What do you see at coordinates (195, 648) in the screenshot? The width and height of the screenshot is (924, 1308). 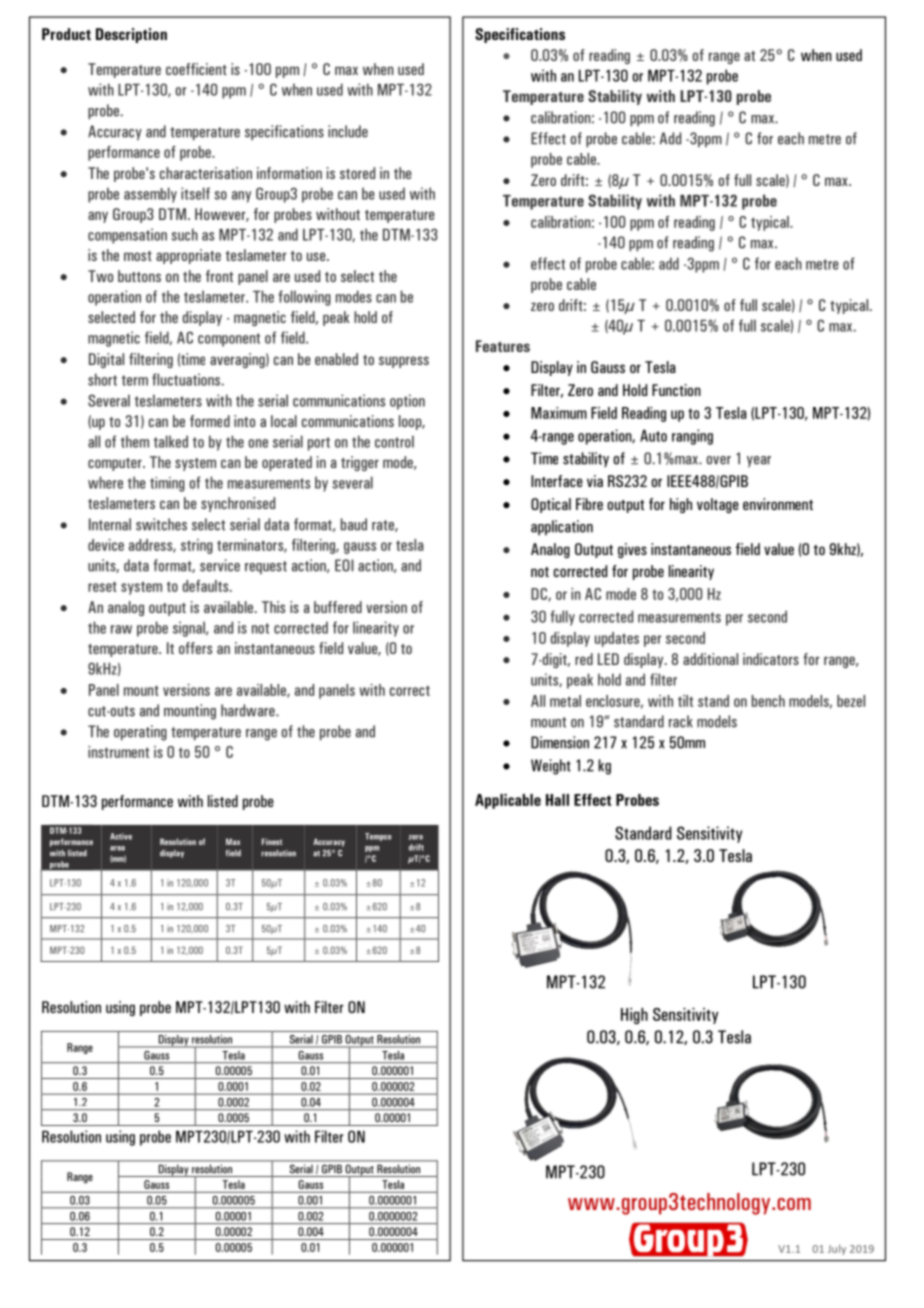 I see `offers` at bounding box center [195, 648].
